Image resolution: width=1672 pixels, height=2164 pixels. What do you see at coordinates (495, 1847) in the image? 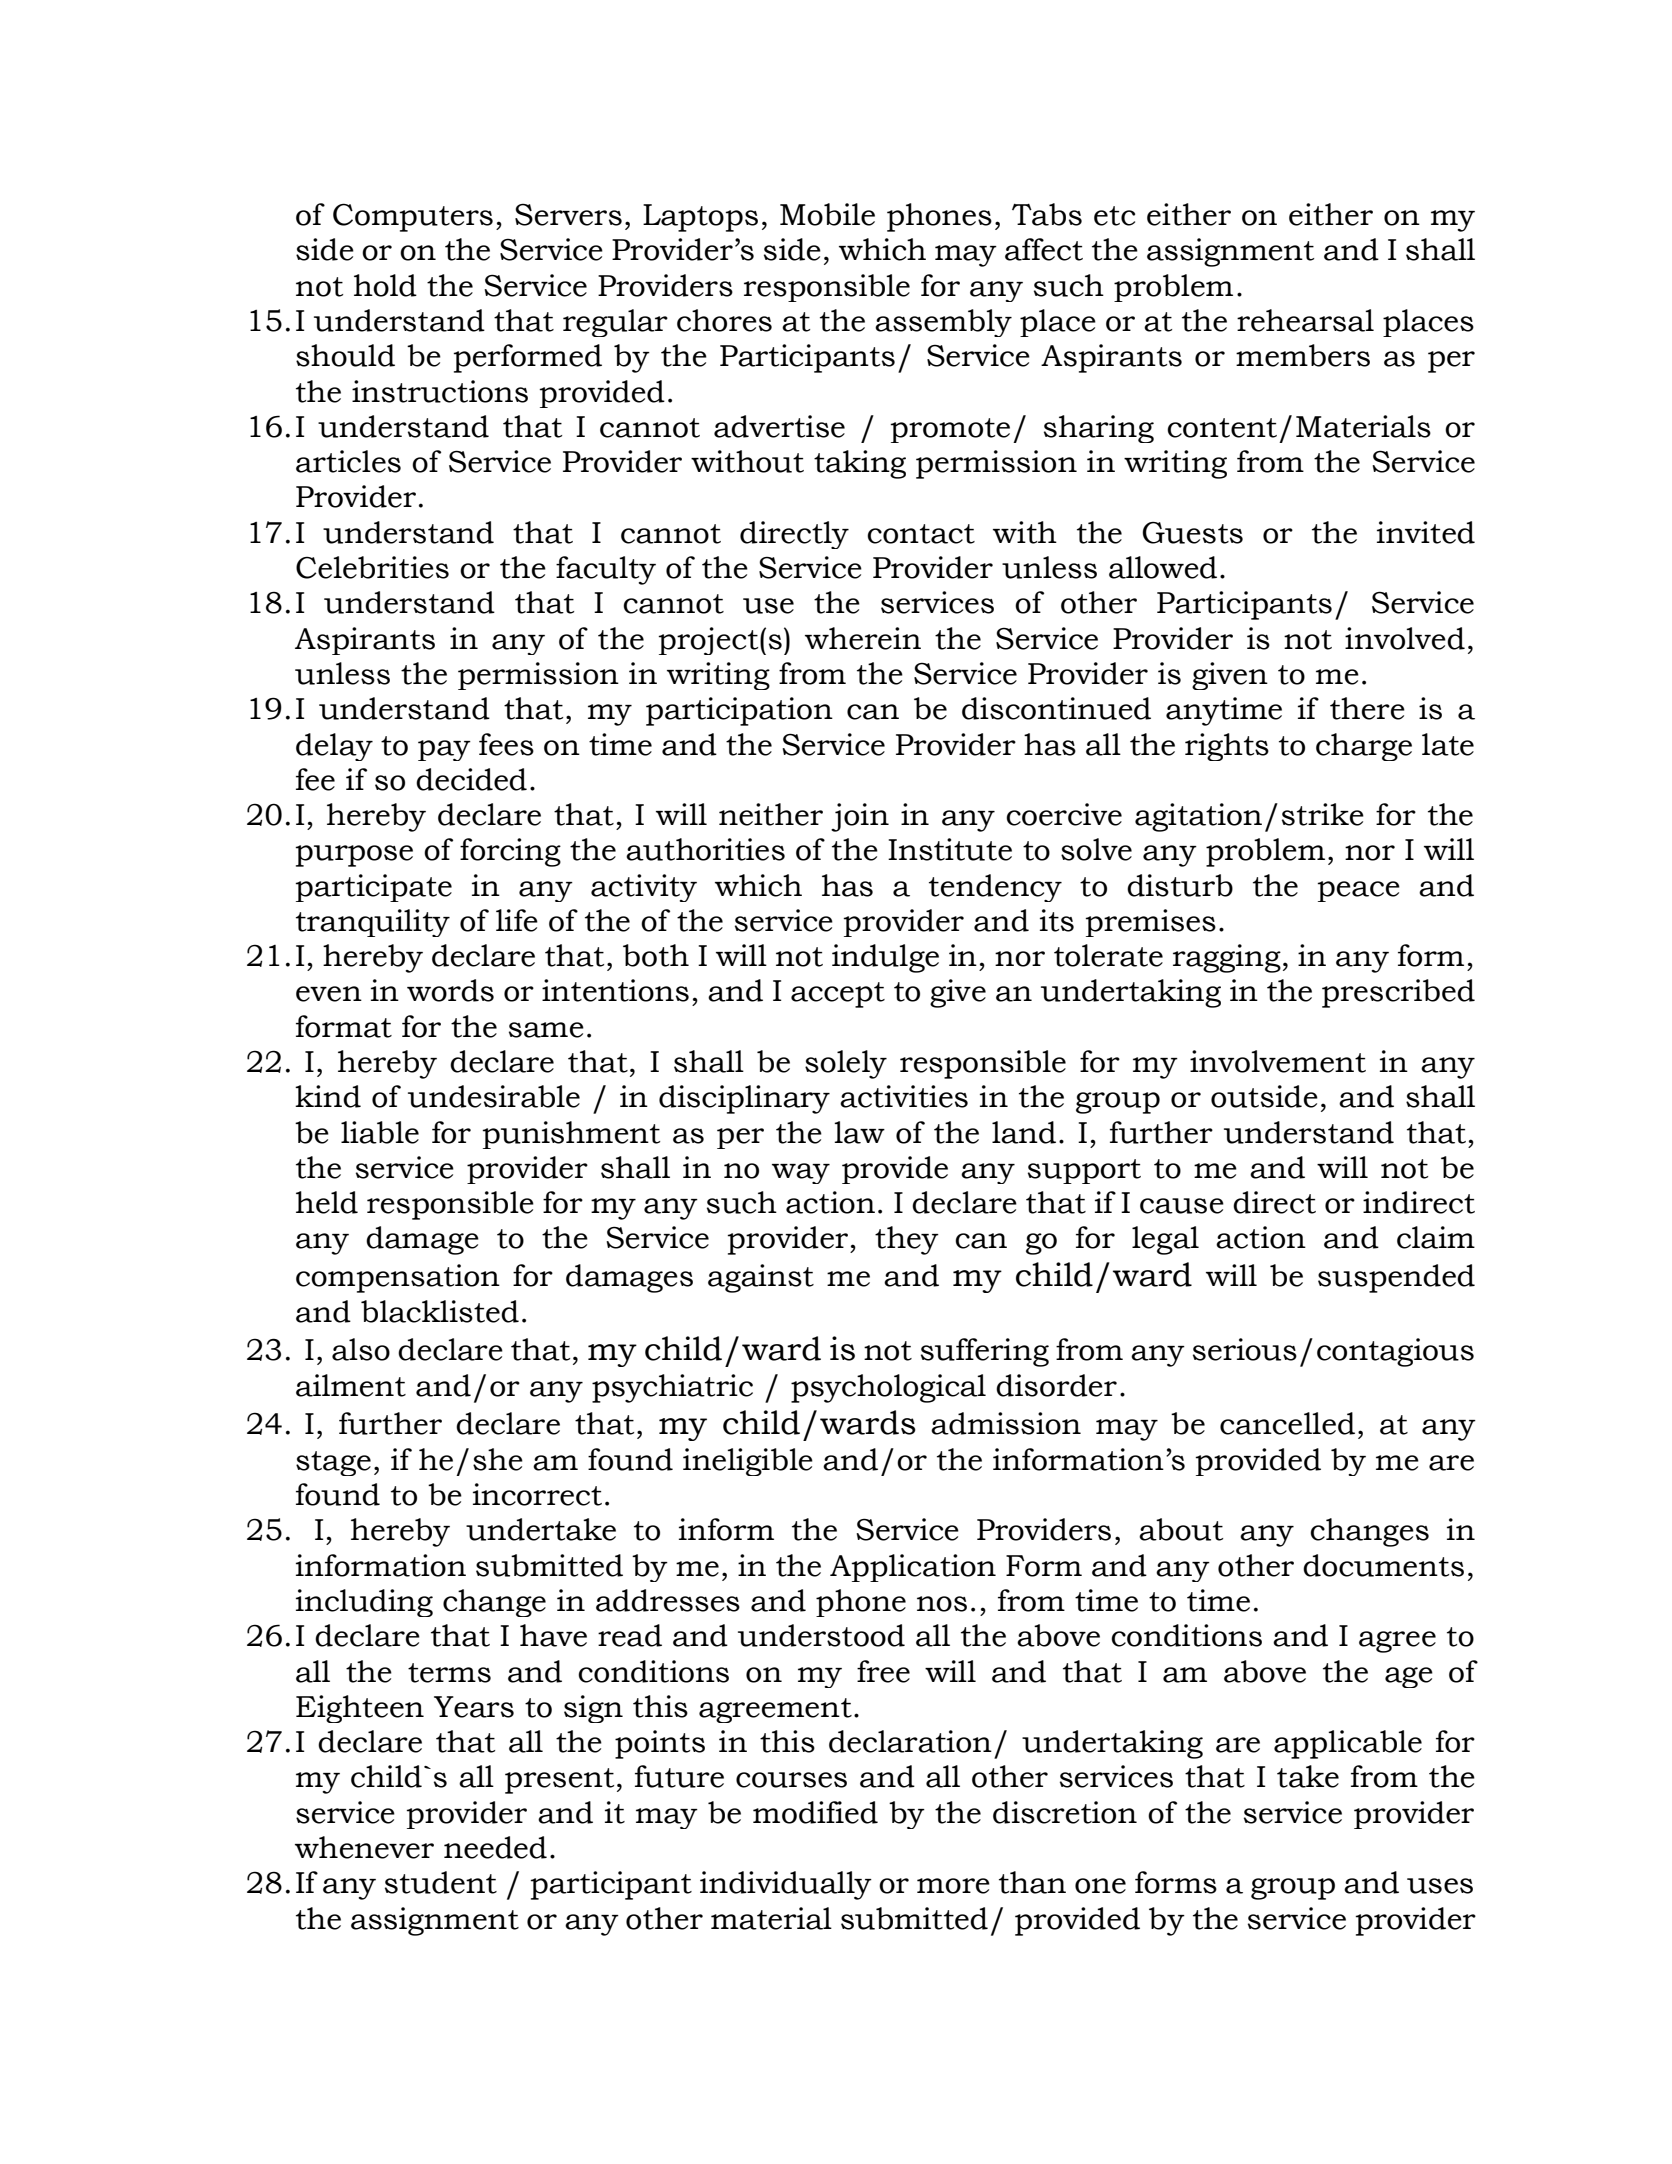
I see `needed` at bounding box center [495, 1847].
